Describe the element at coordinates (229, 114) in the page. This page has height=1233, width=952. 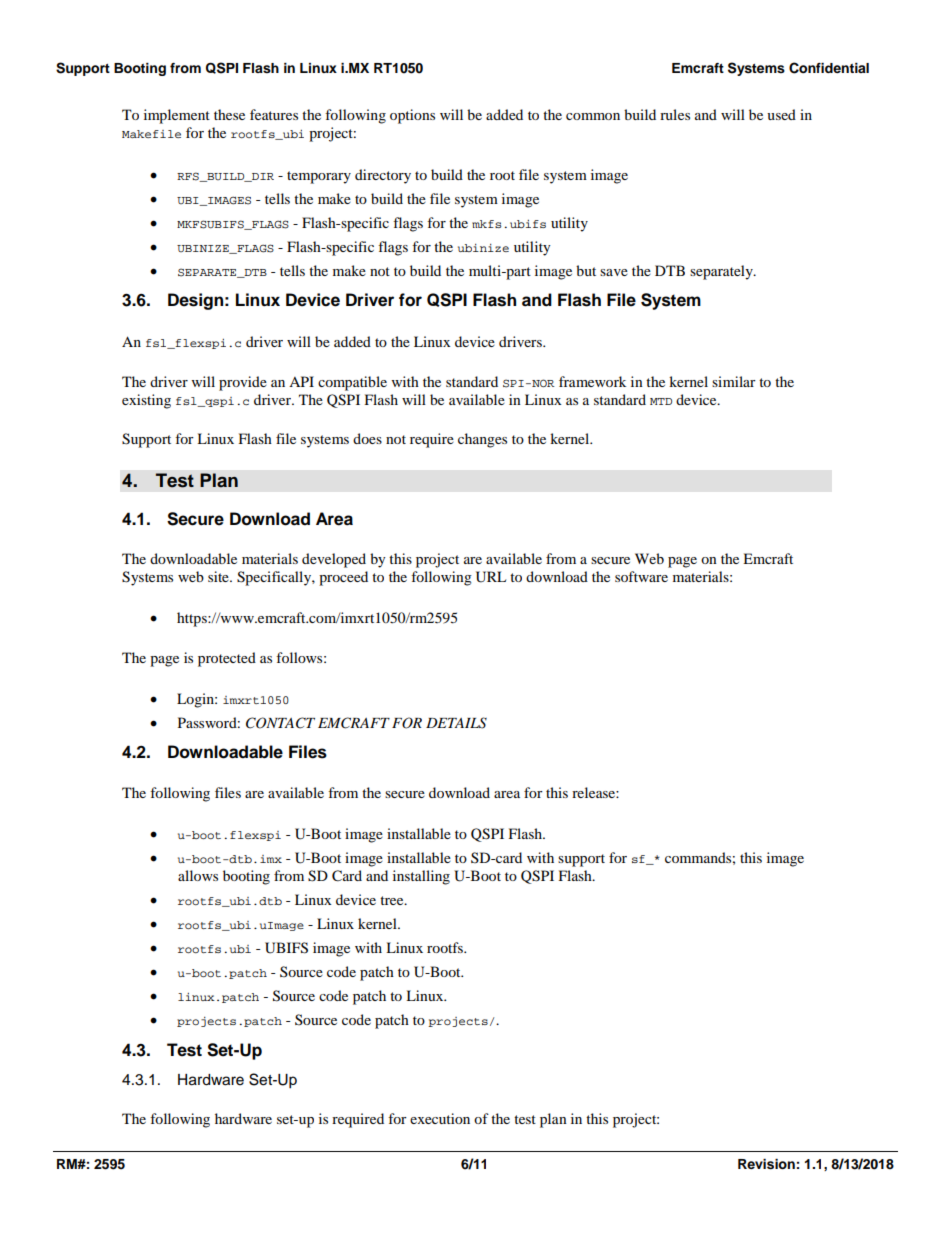
I see `these` at that location.
